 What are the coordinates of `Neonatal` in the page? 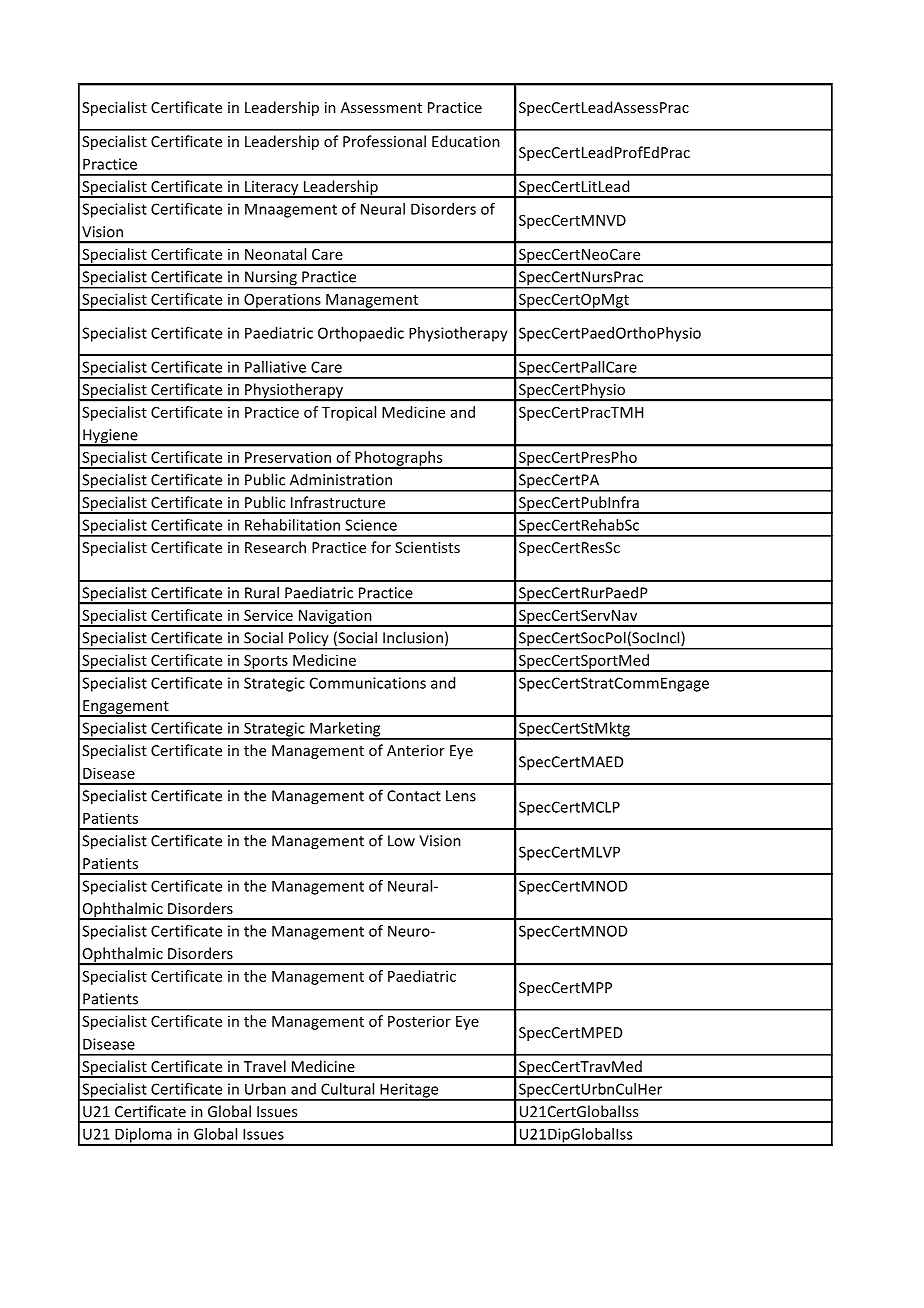 It's located at (275, 254).
